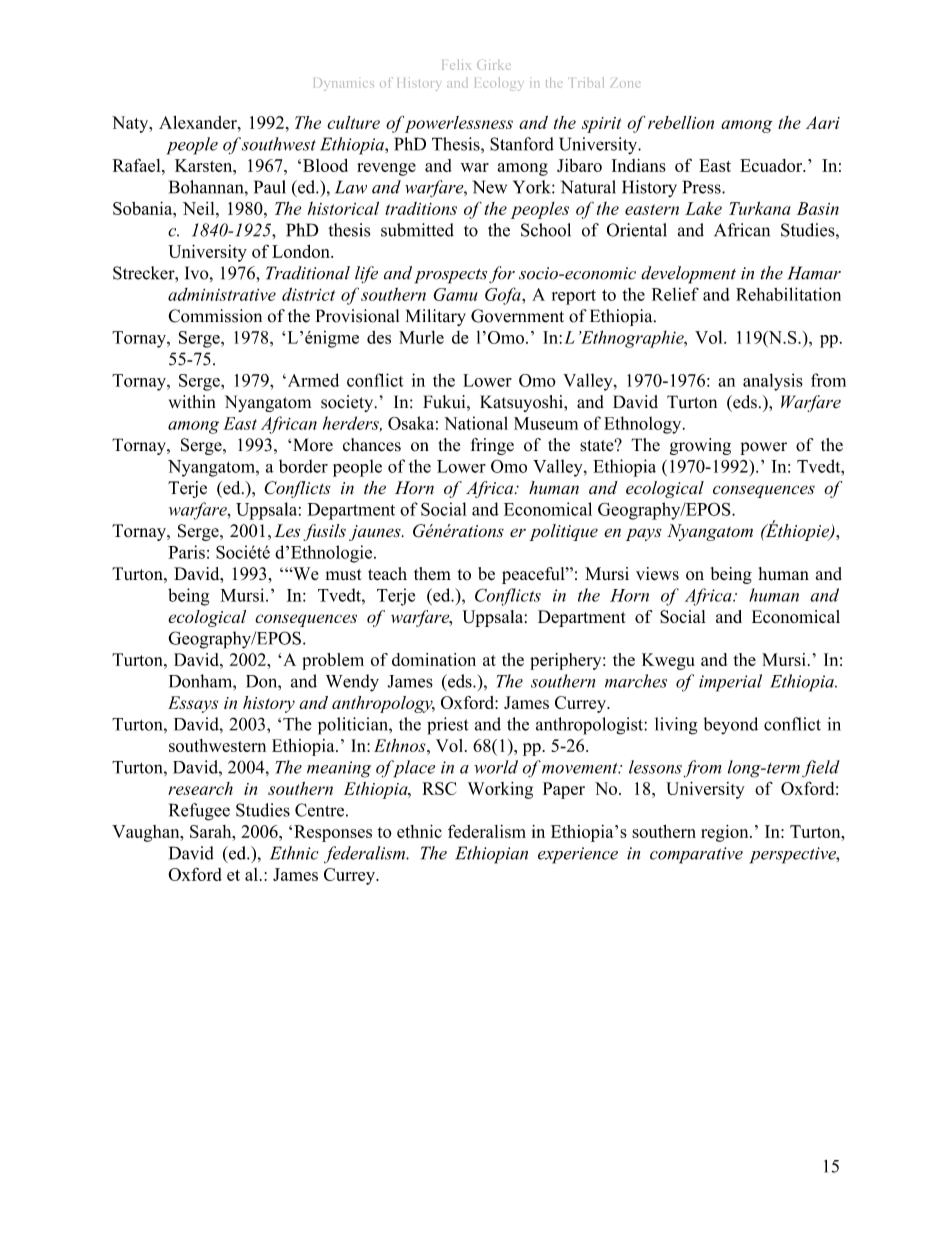 The image size is (952, 1233). I want to click on development, so click(688, 275).
